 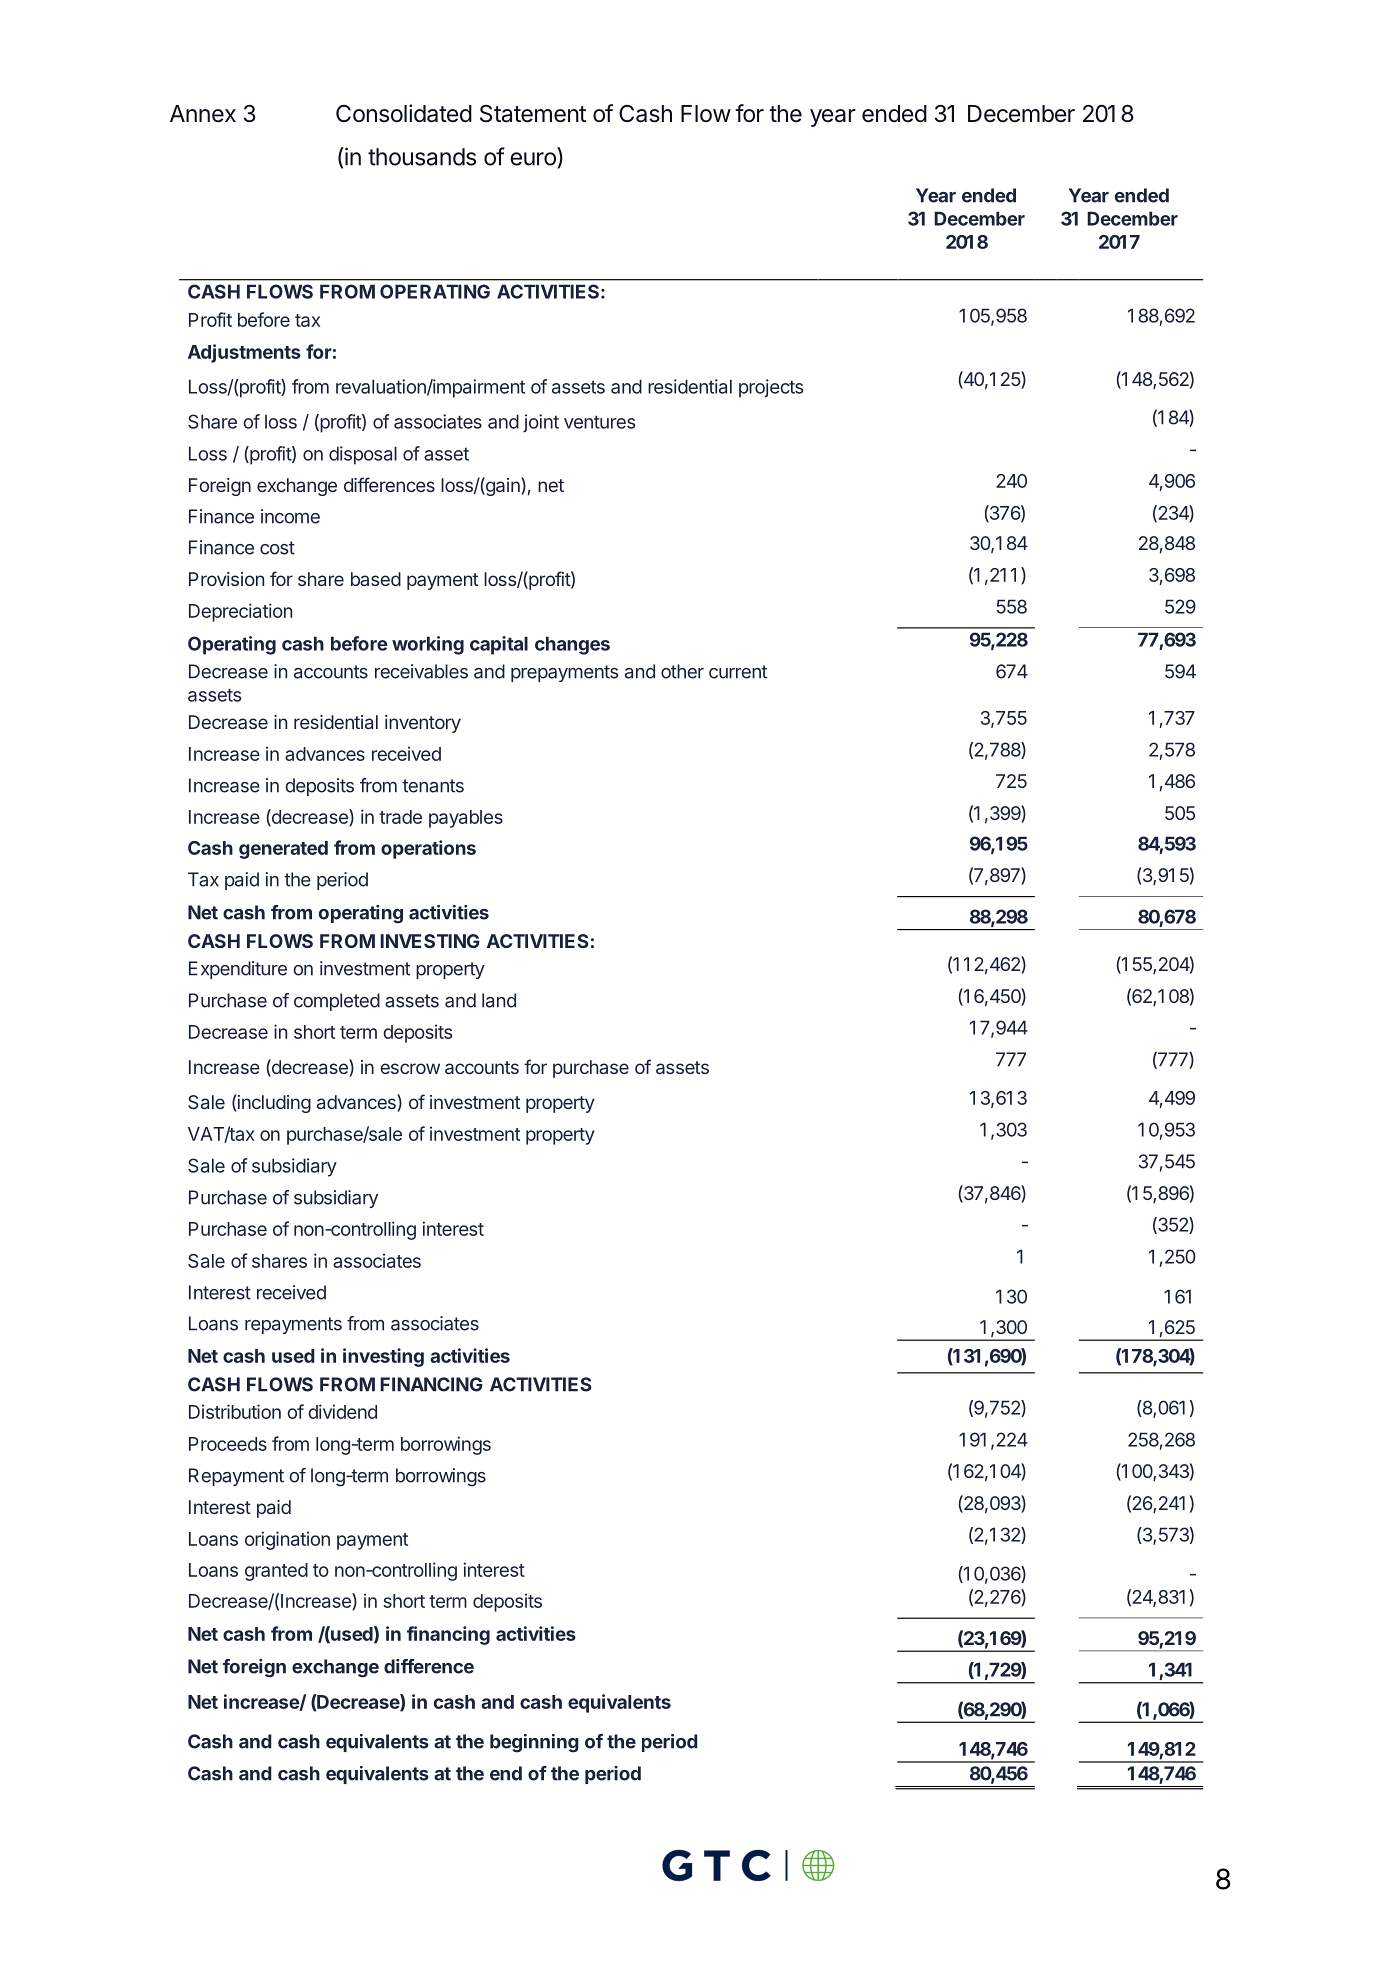 I want to click on escrow, so click(x=410, y=1068).
